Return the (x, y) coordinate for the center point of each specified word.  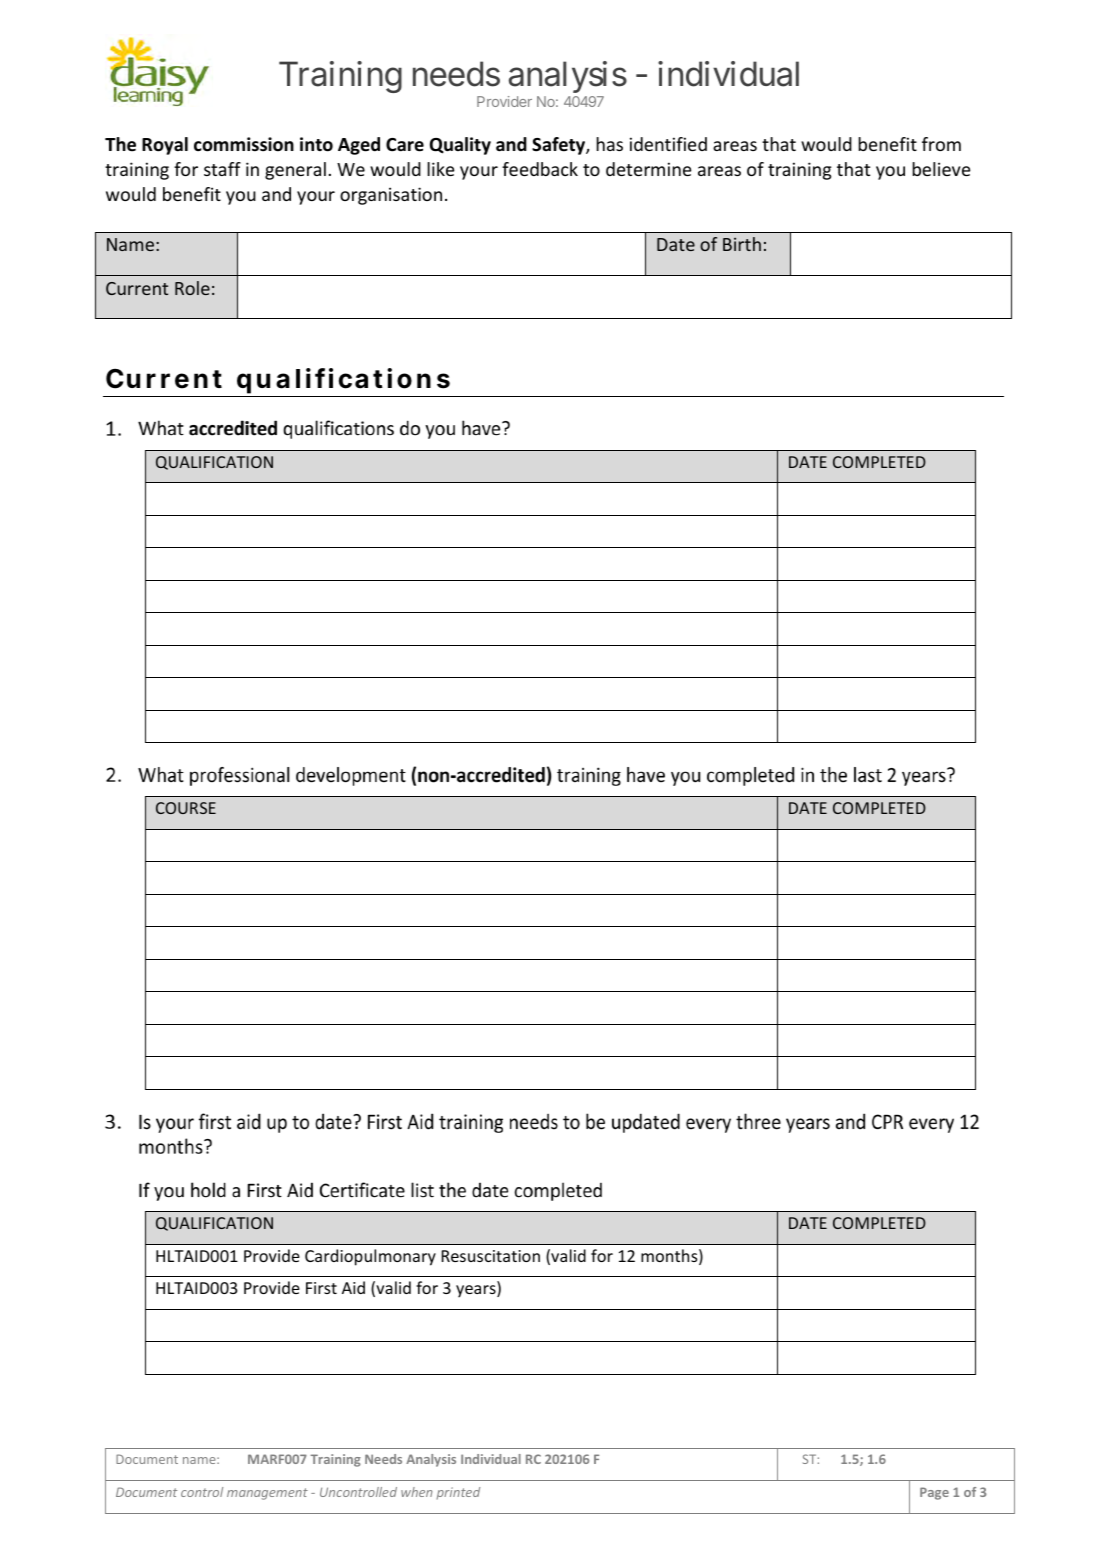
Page (934, 1493)
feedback (540, 169)
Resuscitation (490, 1256)
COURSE (186, 808)
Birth (742, 244)
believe (941, 169)
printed (458, 1493)
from (941, 144)
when (416, 1492)
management (267, 1494)
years (477, 1291)
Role (192, 288)
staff (222, 169)
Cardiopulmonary (370, 1257)
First (321, 1288)
